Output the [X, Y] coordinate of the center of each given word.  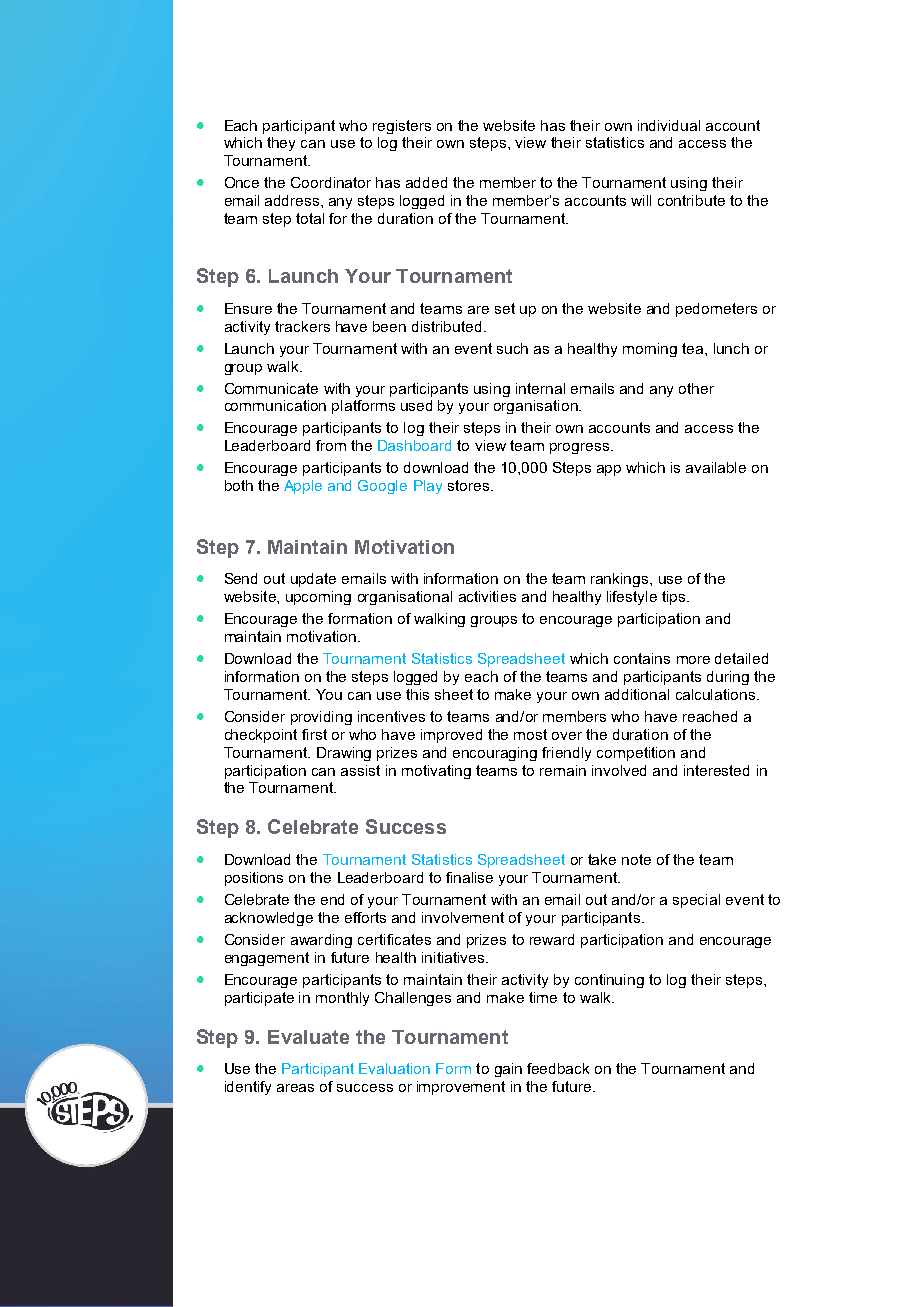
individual [669, 125]
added [426, 182]
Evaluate [308, 1037]
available [716, 467]
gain [508, 1070]
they [281, 144]
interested [716, 770]
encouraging [495, 754]
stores [468, 485]
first [314, 734]
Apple [303, 487]
